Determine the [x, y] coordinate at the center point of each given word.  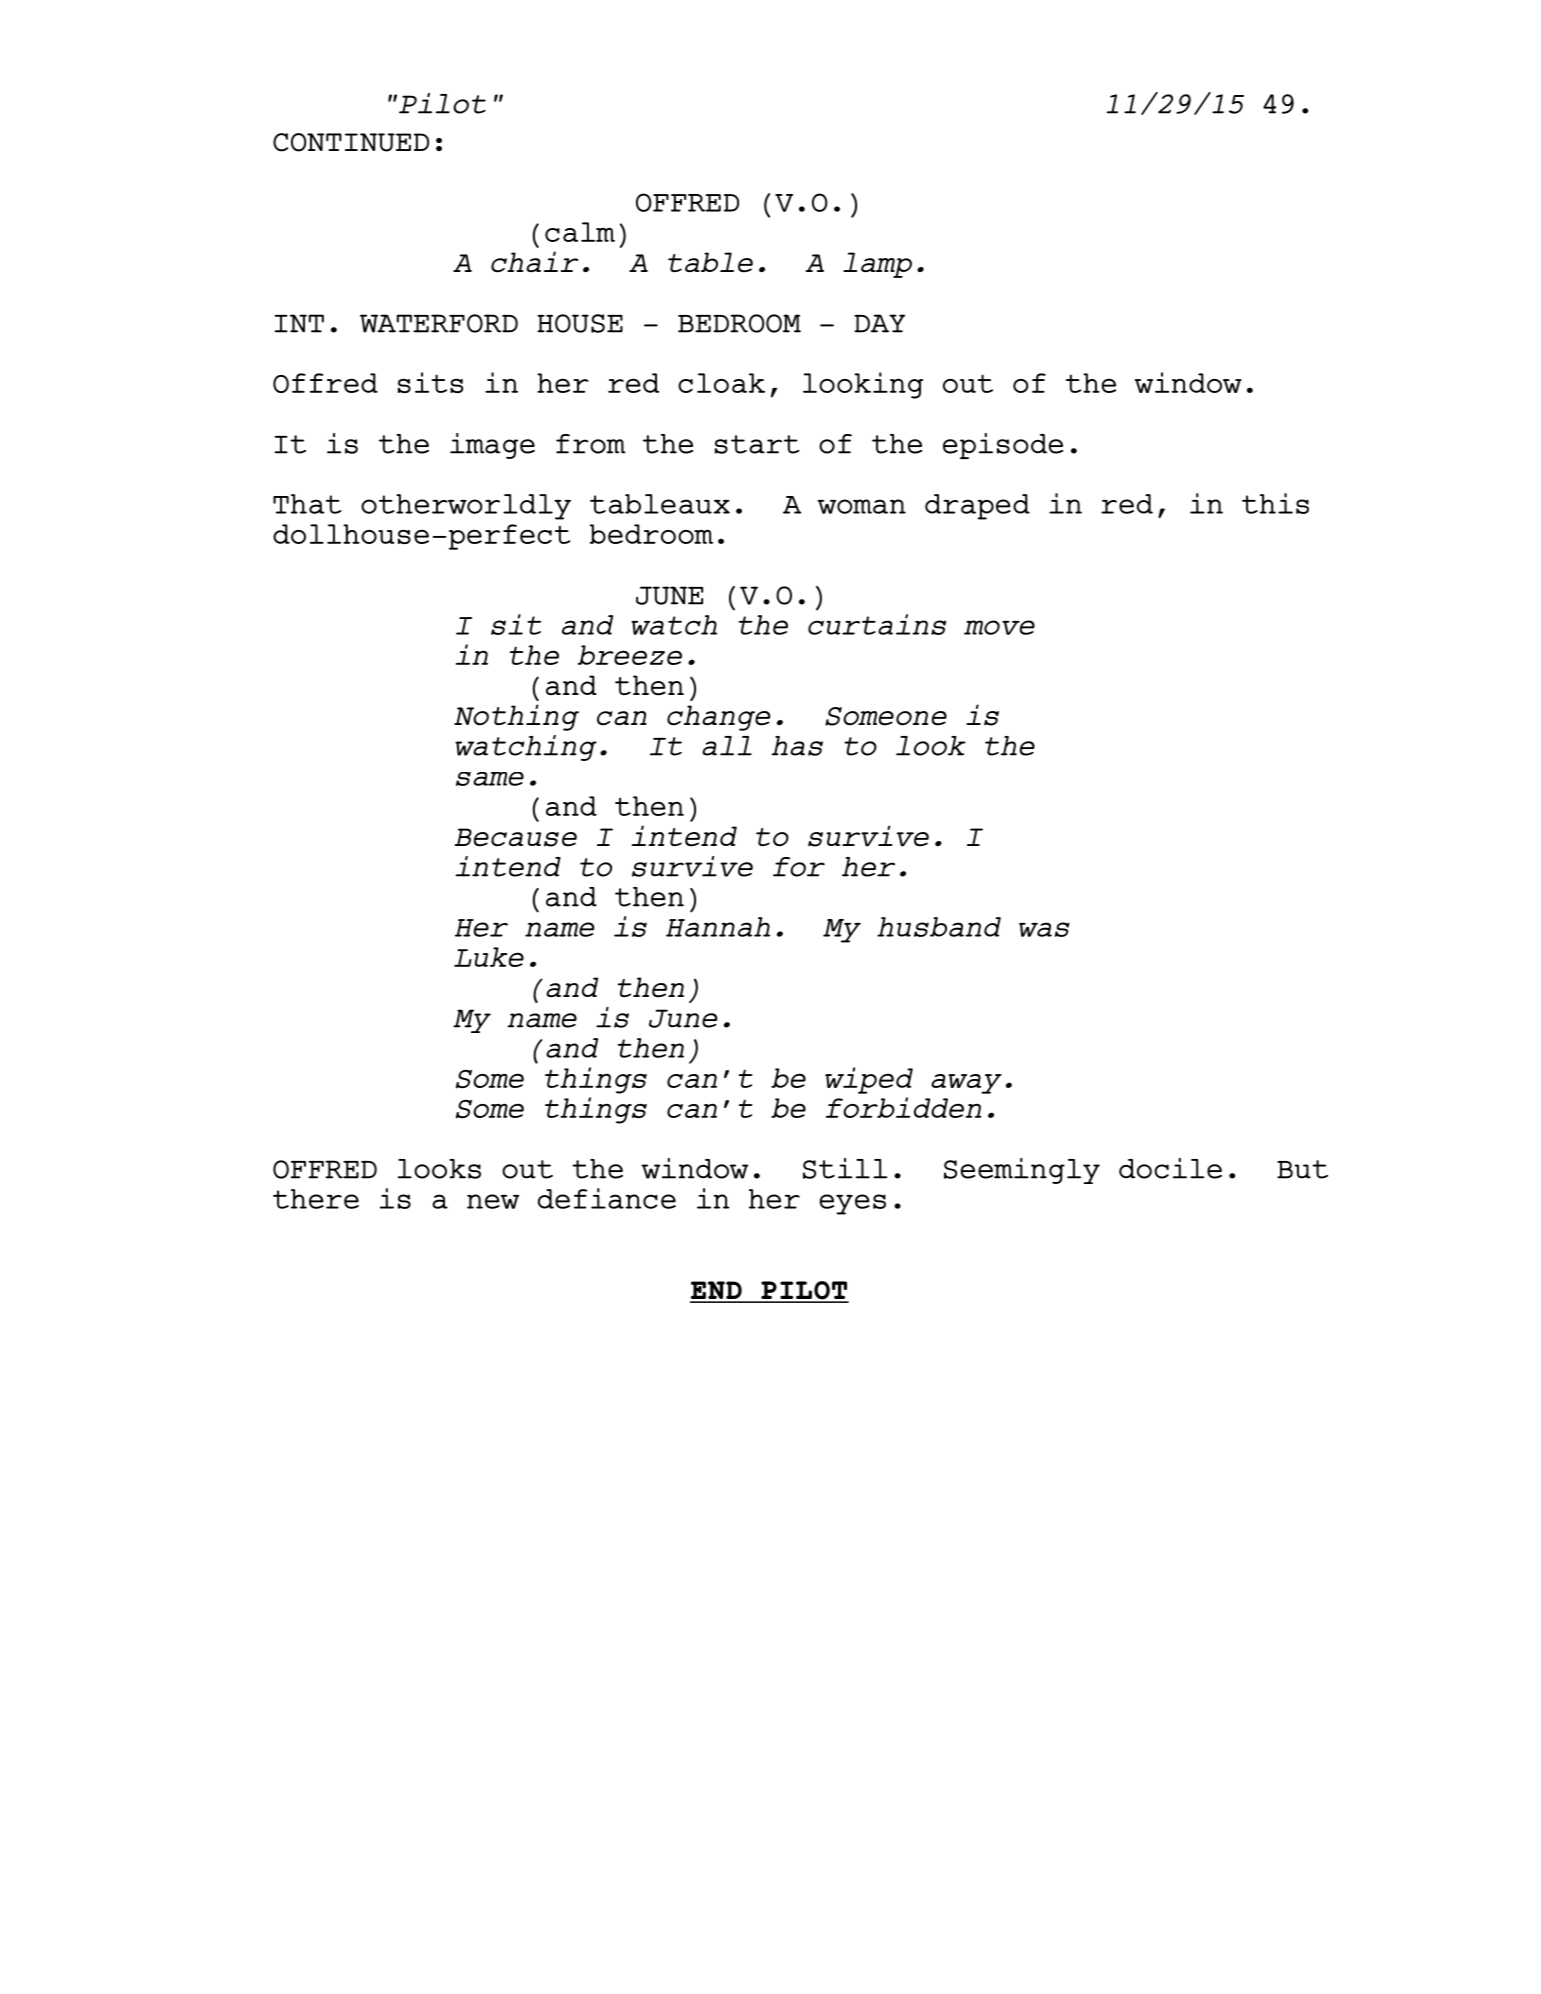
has [797, 746]
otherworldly [466, 507]
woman [862, 506]
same [490, 779]
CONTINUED [351, 142]
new [493, 1201]
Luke [489, 957]
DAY [879, 323]
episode [1003, 446]
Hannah [718, 927]
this [1275, 503]
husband [939, 927]
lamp [877, 265]
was [1044, 929]
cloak [721, 383]
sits [430, 382]
